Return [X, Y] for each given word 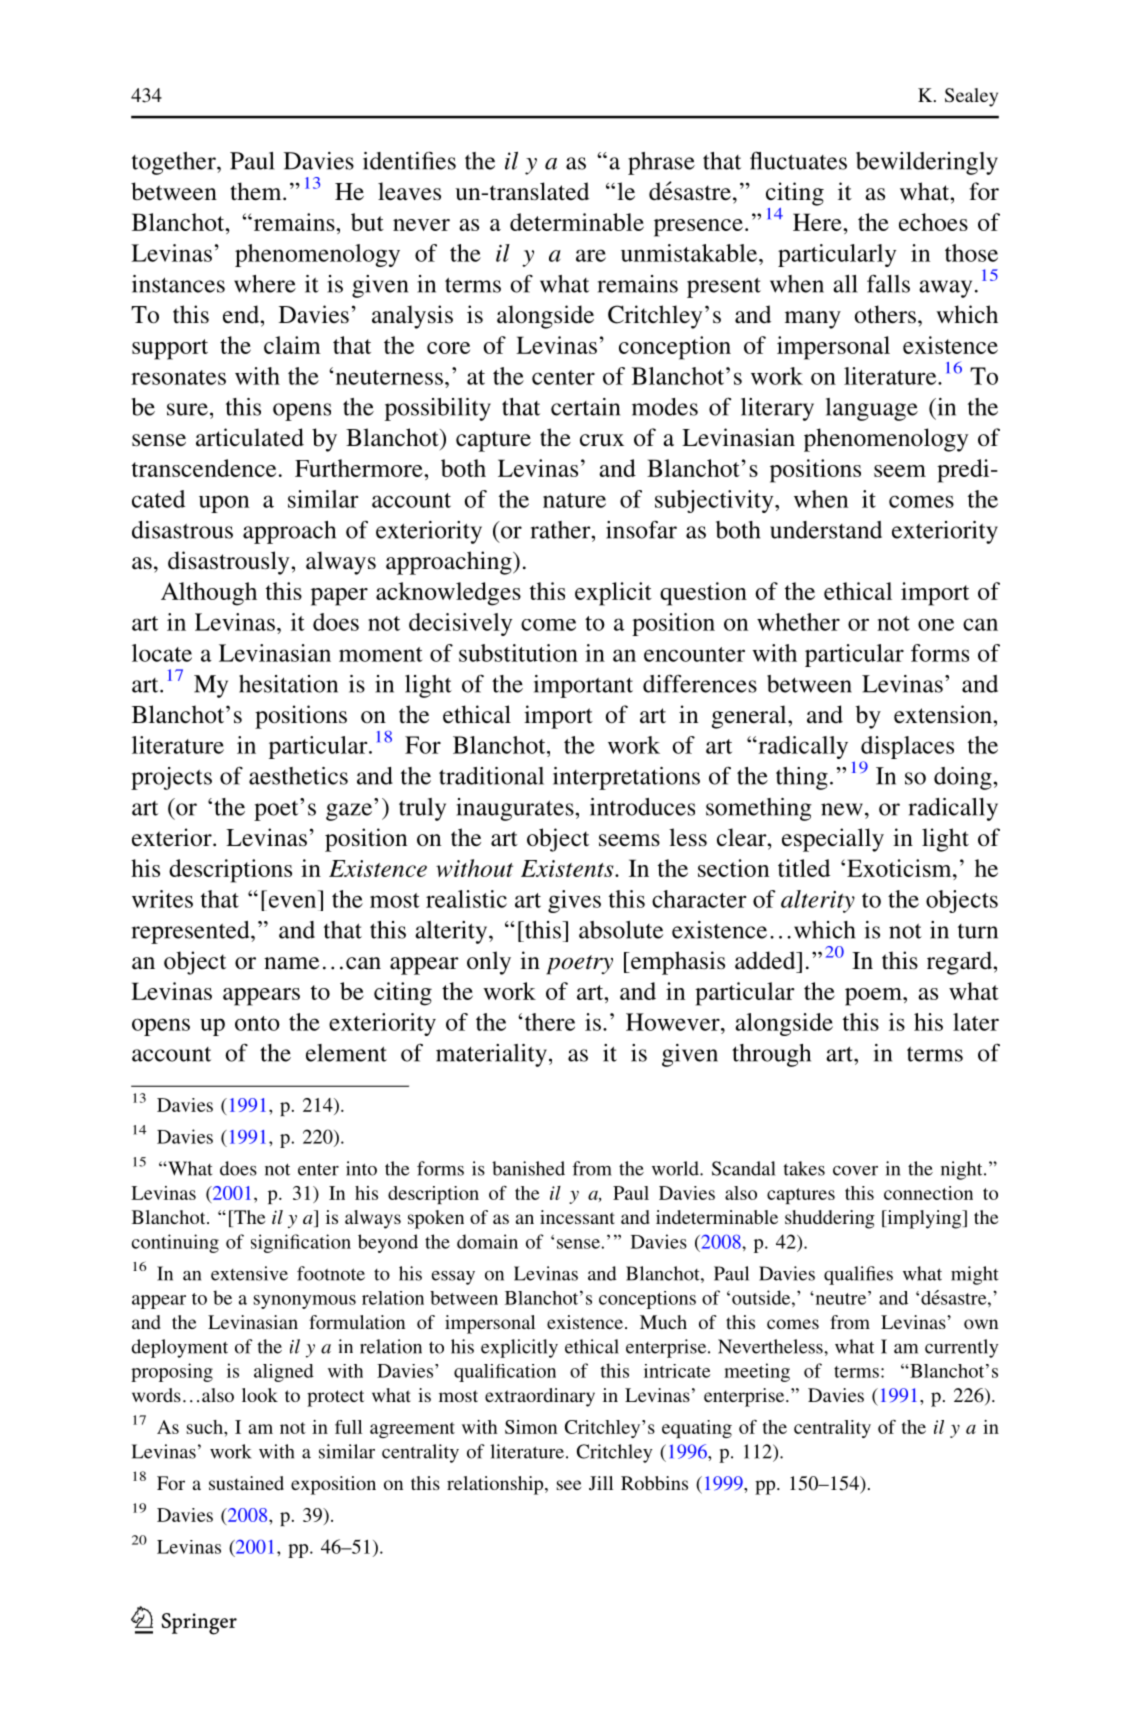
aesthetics [298, 776]
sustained [246, 1483]
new [842, 809]
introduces [642, 807]
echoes [933, 222]
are [591, 255]
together [175, 163]
